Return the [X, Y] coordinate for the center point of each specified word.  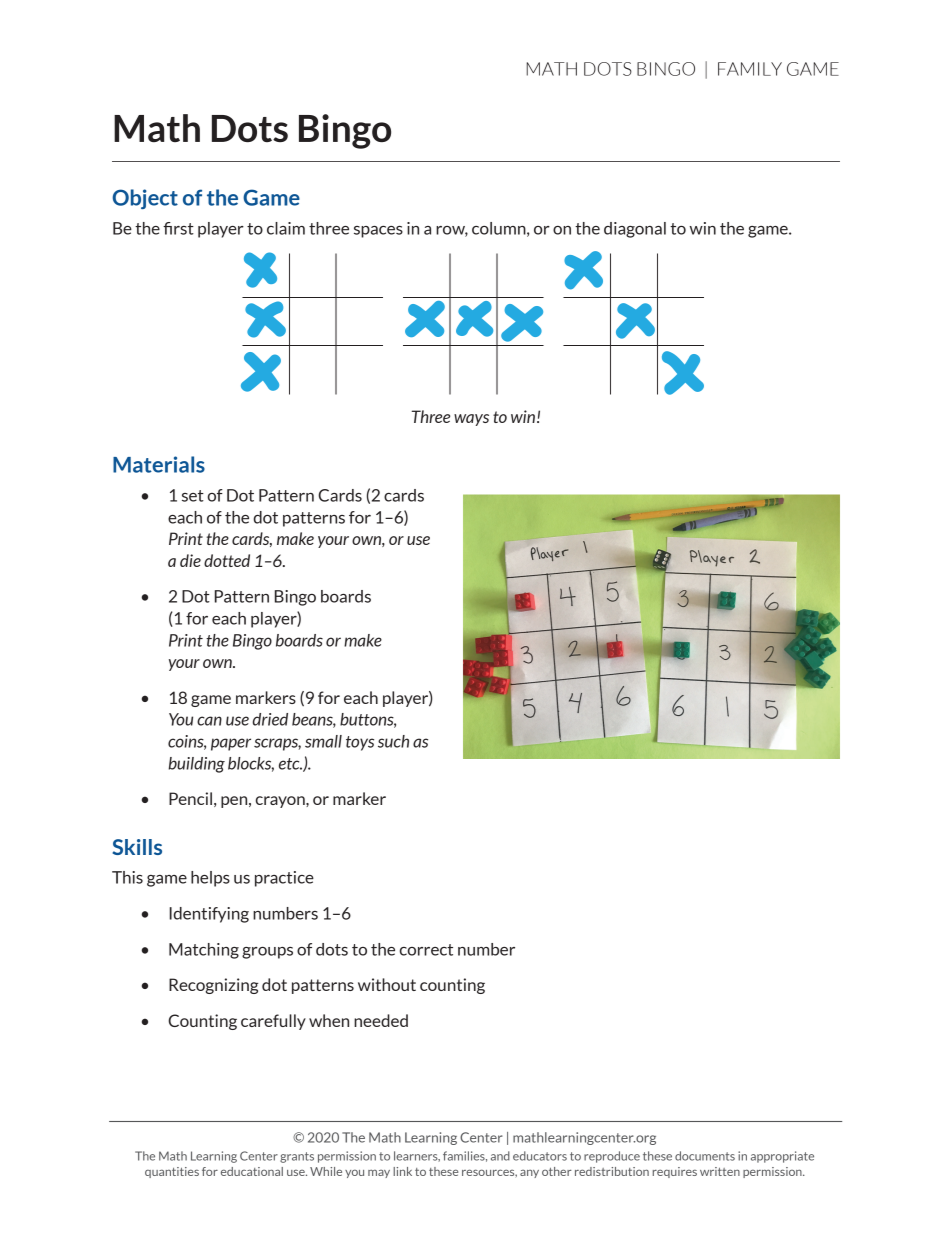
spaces [378, 232]
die [190, 560]
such [393, 741]
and [500, 1156]
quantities [172, 1172]
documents [705, 1156]
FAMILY [750, 69]
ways [471, 420]
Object [145, 199]
